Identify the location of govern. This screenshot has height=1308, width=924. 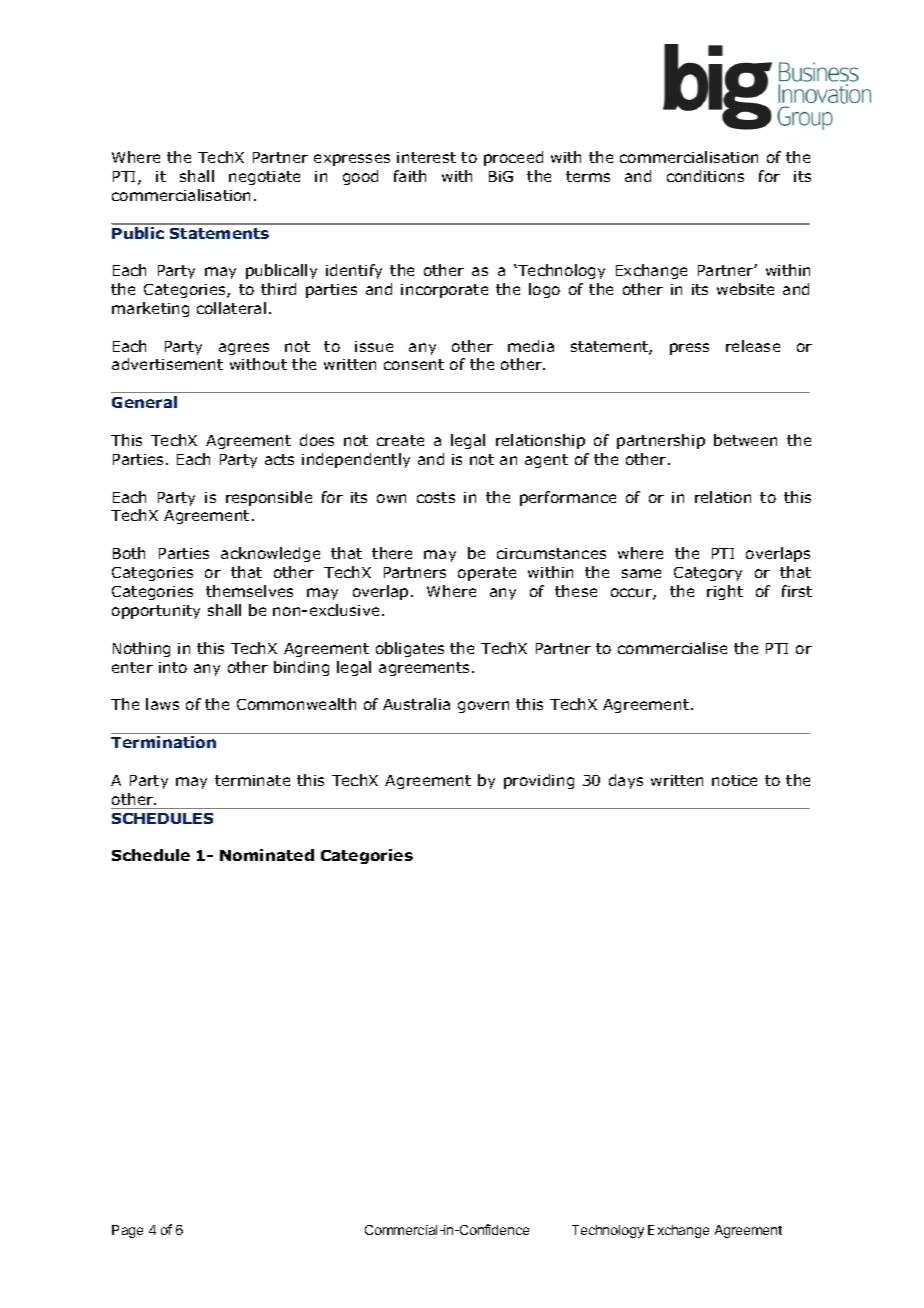
(483, 707).
